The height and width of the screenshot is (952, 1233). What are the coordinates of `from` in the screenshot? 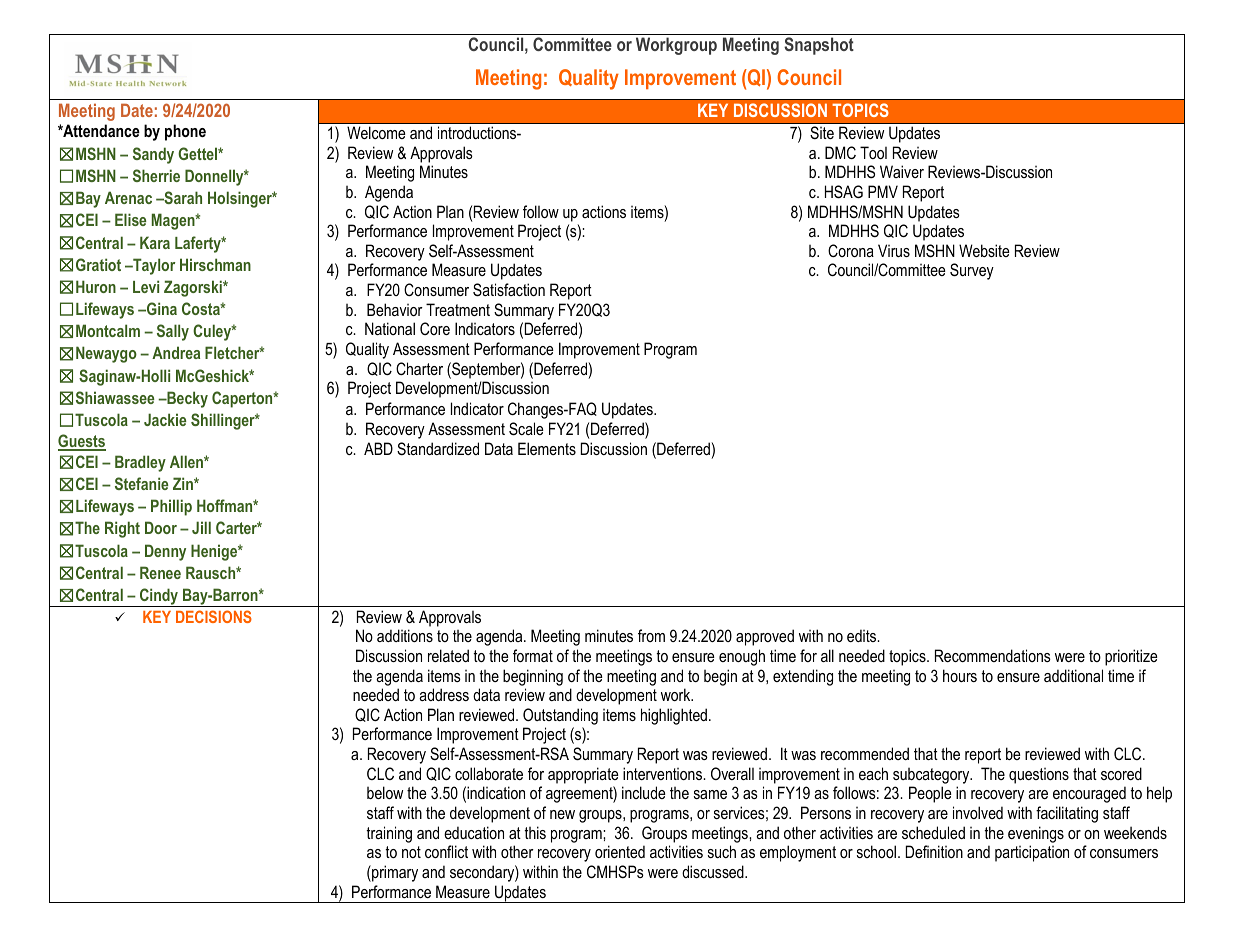 It's located at (651, 635).
